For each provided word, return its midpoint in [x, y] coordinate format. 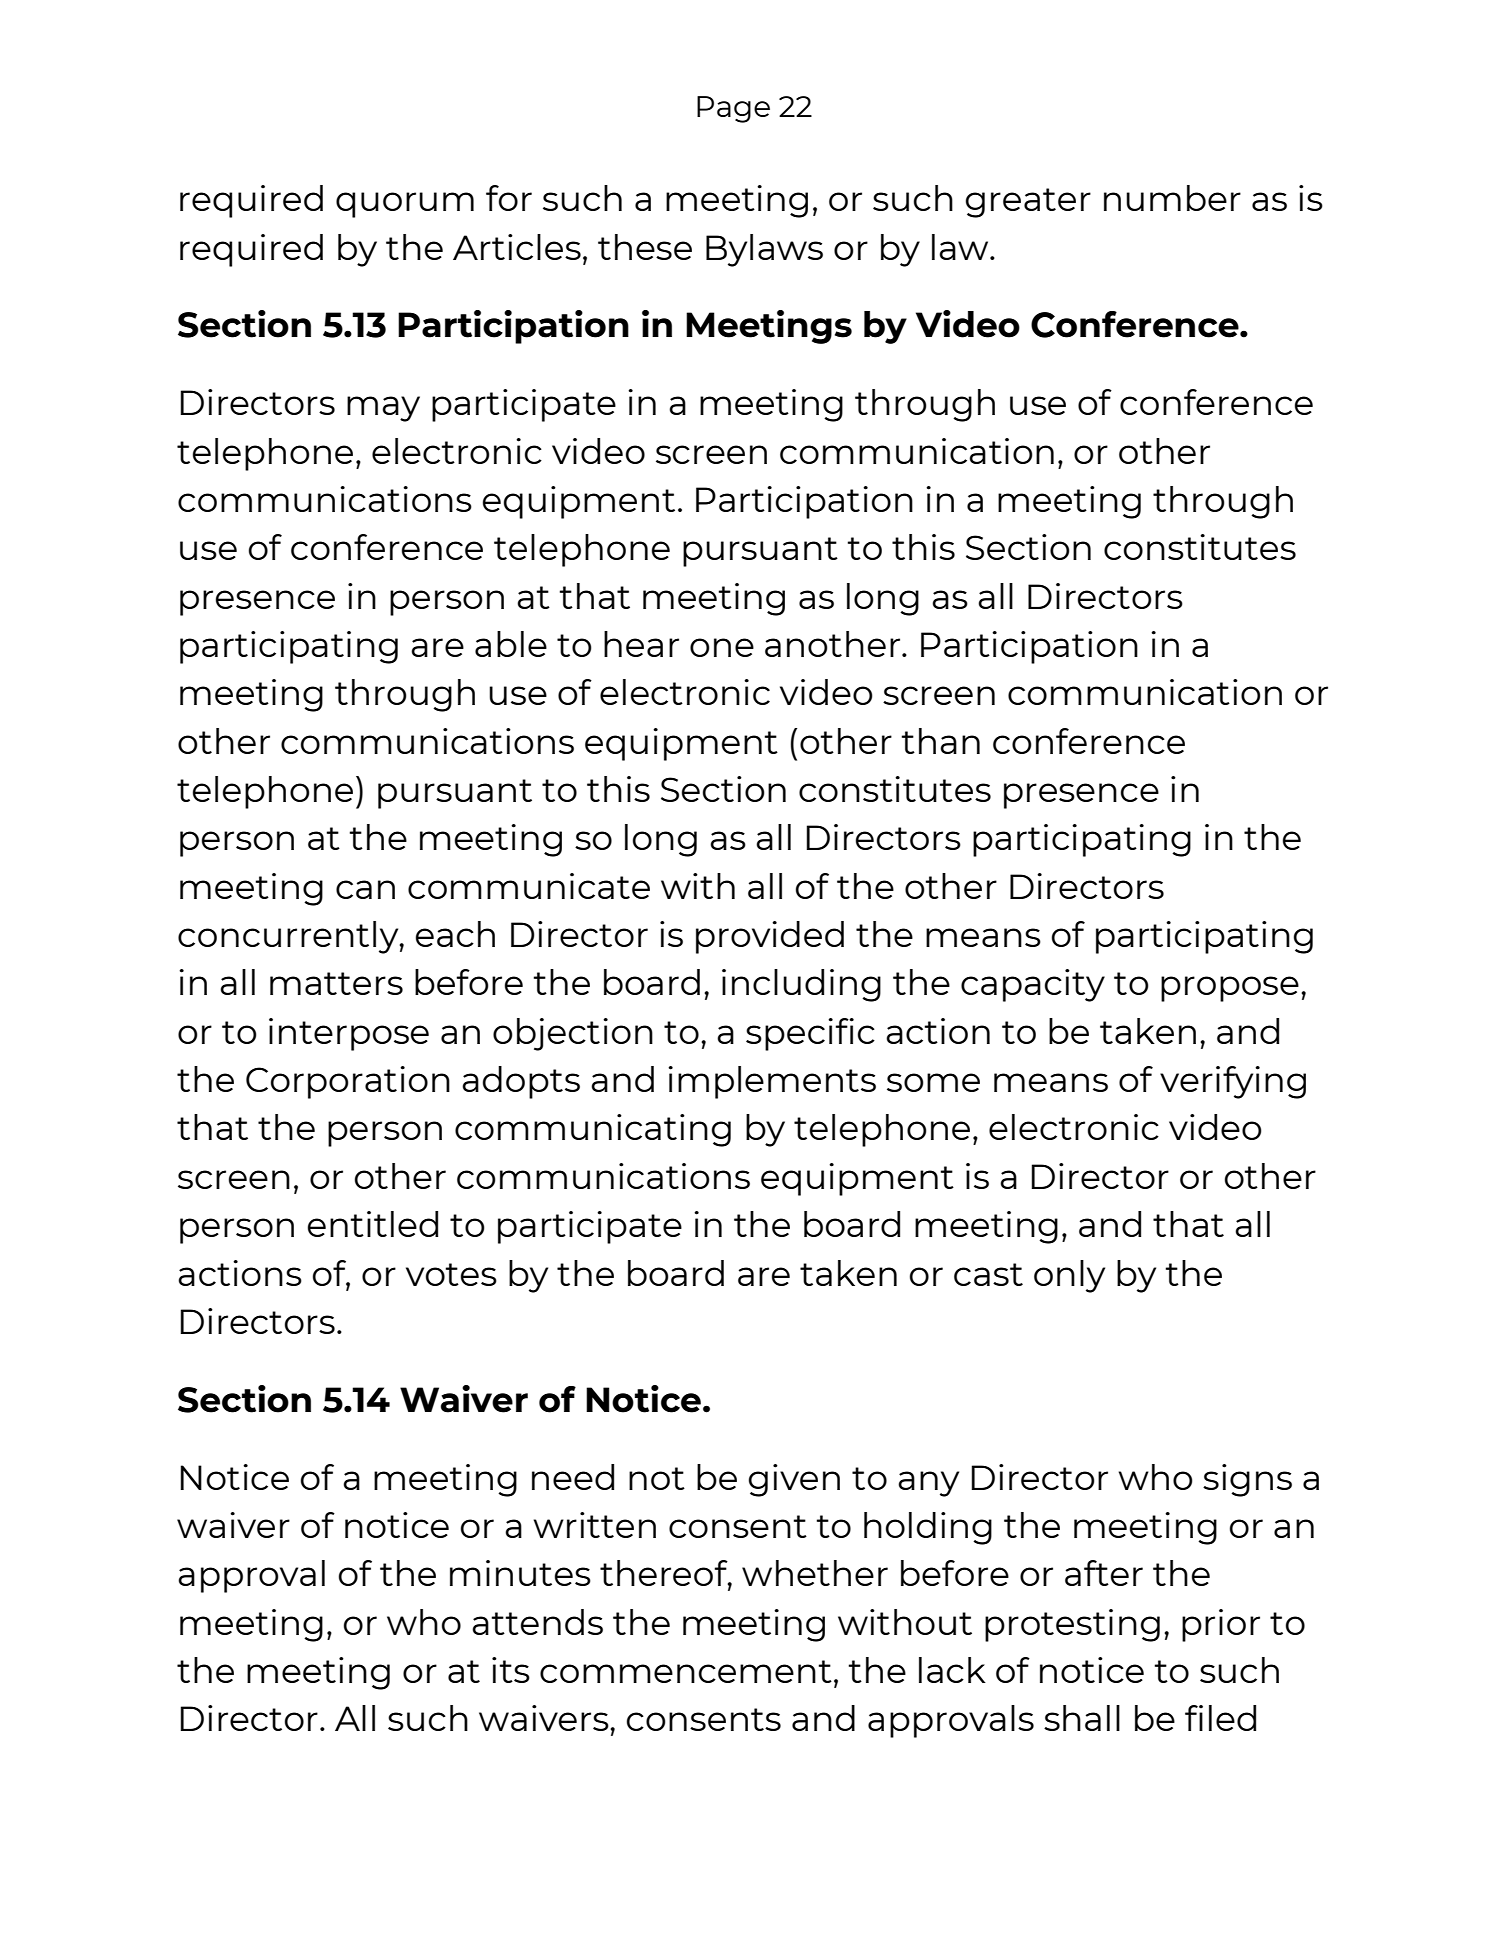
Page [733, 109]
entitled [373, 1224]
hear [641, 644]
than [940, 741]
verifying [1233, 1082]
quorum [405, 205]
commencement [686, 1671]
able [511, 644]
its [511, 1670]
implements [772, 1082]
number [1172, 198]
